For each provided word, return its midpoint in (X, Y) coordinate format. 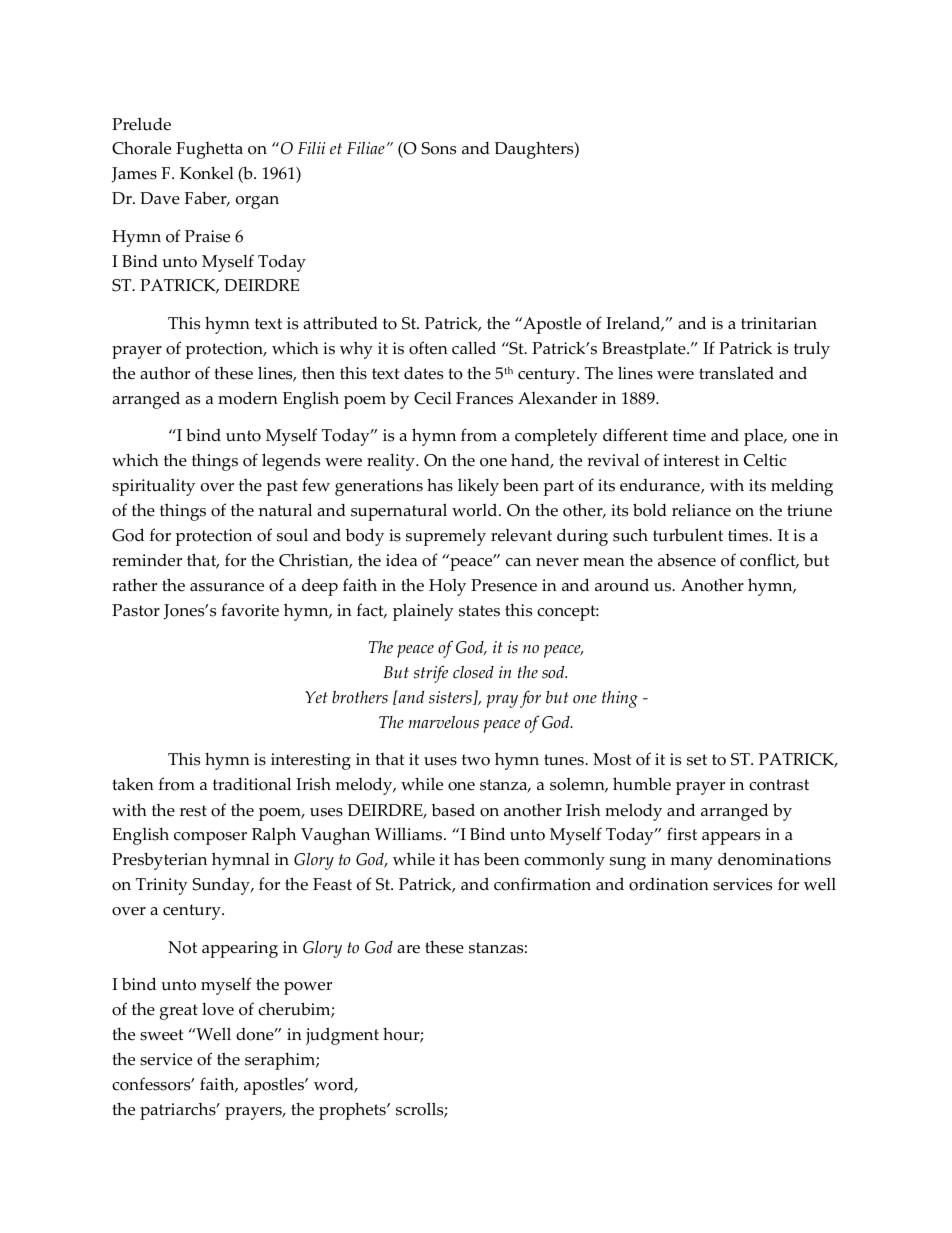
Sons (439, 148)
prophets (353, 1111)
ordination (669, 884)
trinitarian (779, 323)
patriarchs (179, 1111)
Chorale (141, 148)
